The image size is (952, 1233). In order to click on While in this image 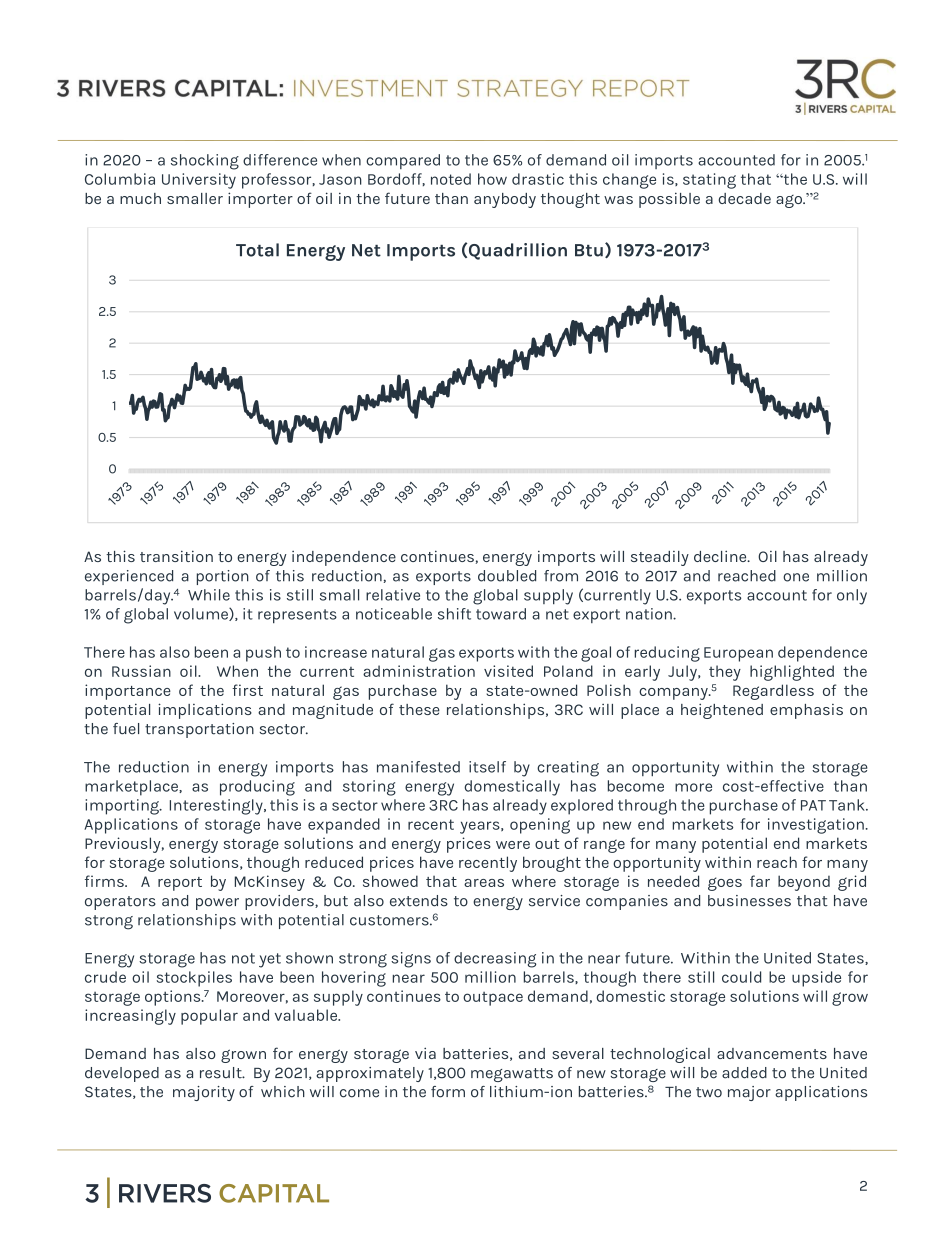, I will do `click(209, 595)`.
